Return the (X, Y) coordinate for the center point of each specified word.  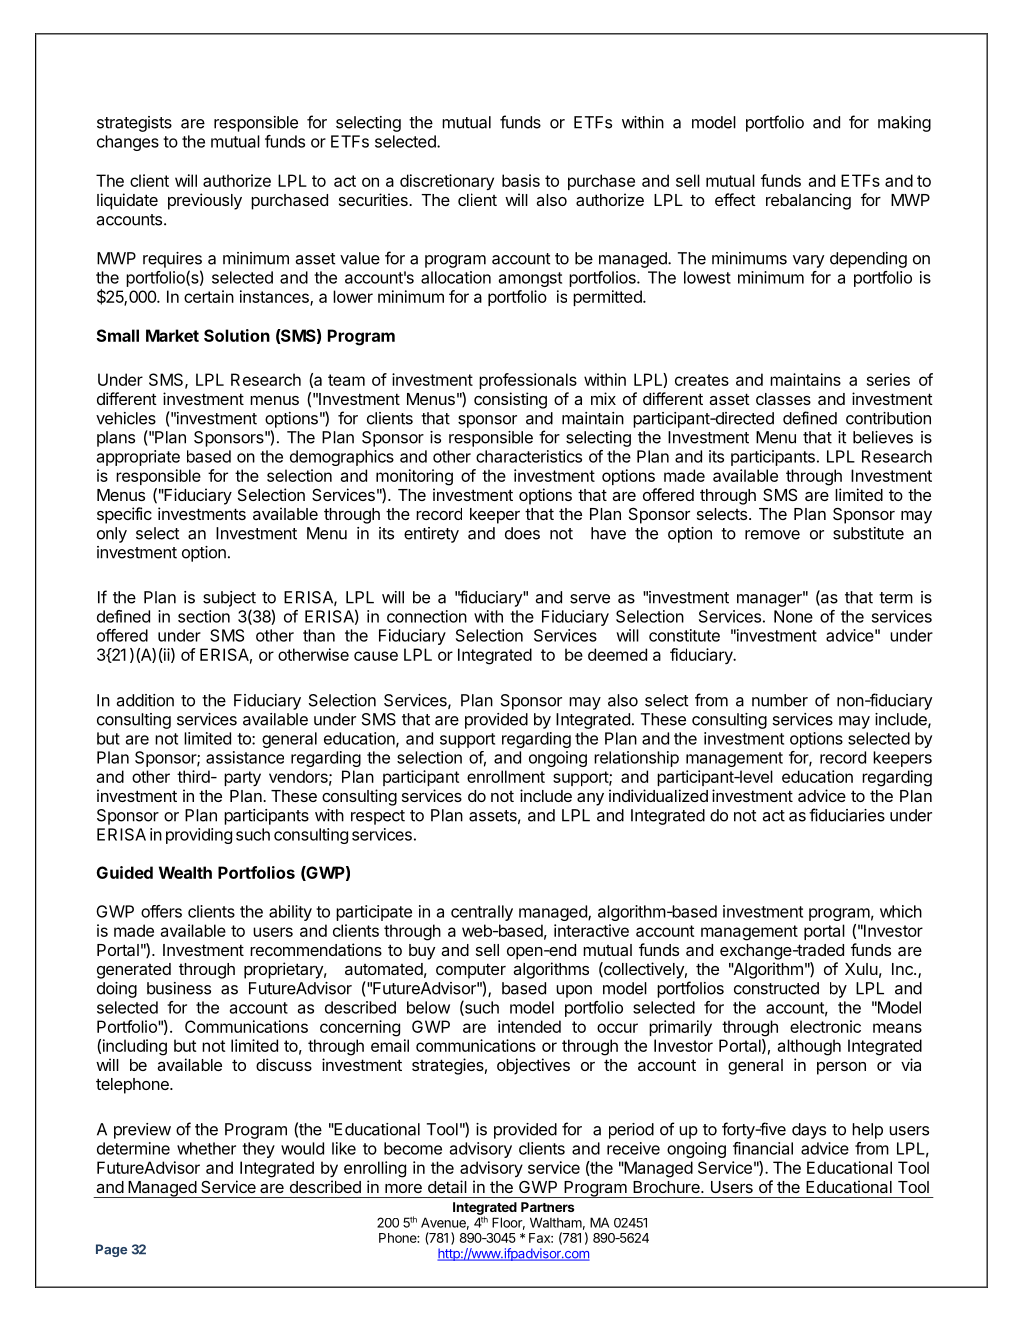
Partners (548, 1207)
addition (145, 700)
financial (763, 1148)
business (179, 988)
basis (521, 180)
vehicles (126, 418)
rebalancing (808, 201)
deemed (617, 654)
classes (783, 399)
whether (206, 1148)
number (780, 700)
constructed (776, 988)
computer (471, 971)
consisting (510, 400)
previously (205, 201)
